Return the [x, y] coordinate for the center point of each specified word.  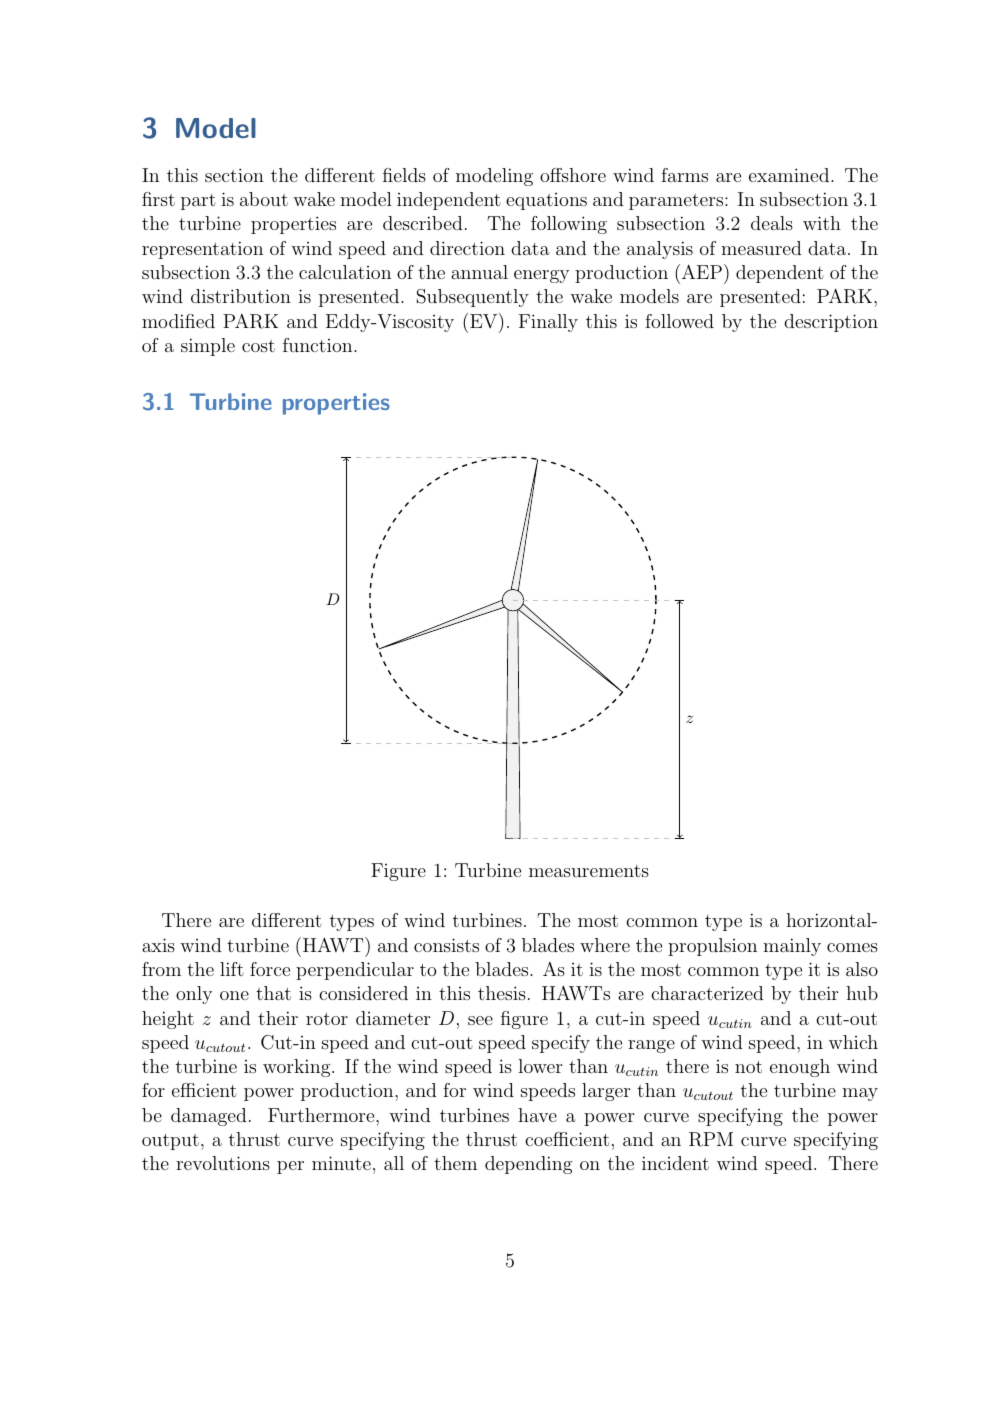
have [537, 1115]
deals [772, 223]
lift [232, 969]
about [264, 199]
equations [546, 201]
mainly [792, 947]
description [831, 323]
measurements [589, 871]
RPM [711, 1139]
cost [258, 346]
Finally [548, 323]
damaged [209, 1117]
